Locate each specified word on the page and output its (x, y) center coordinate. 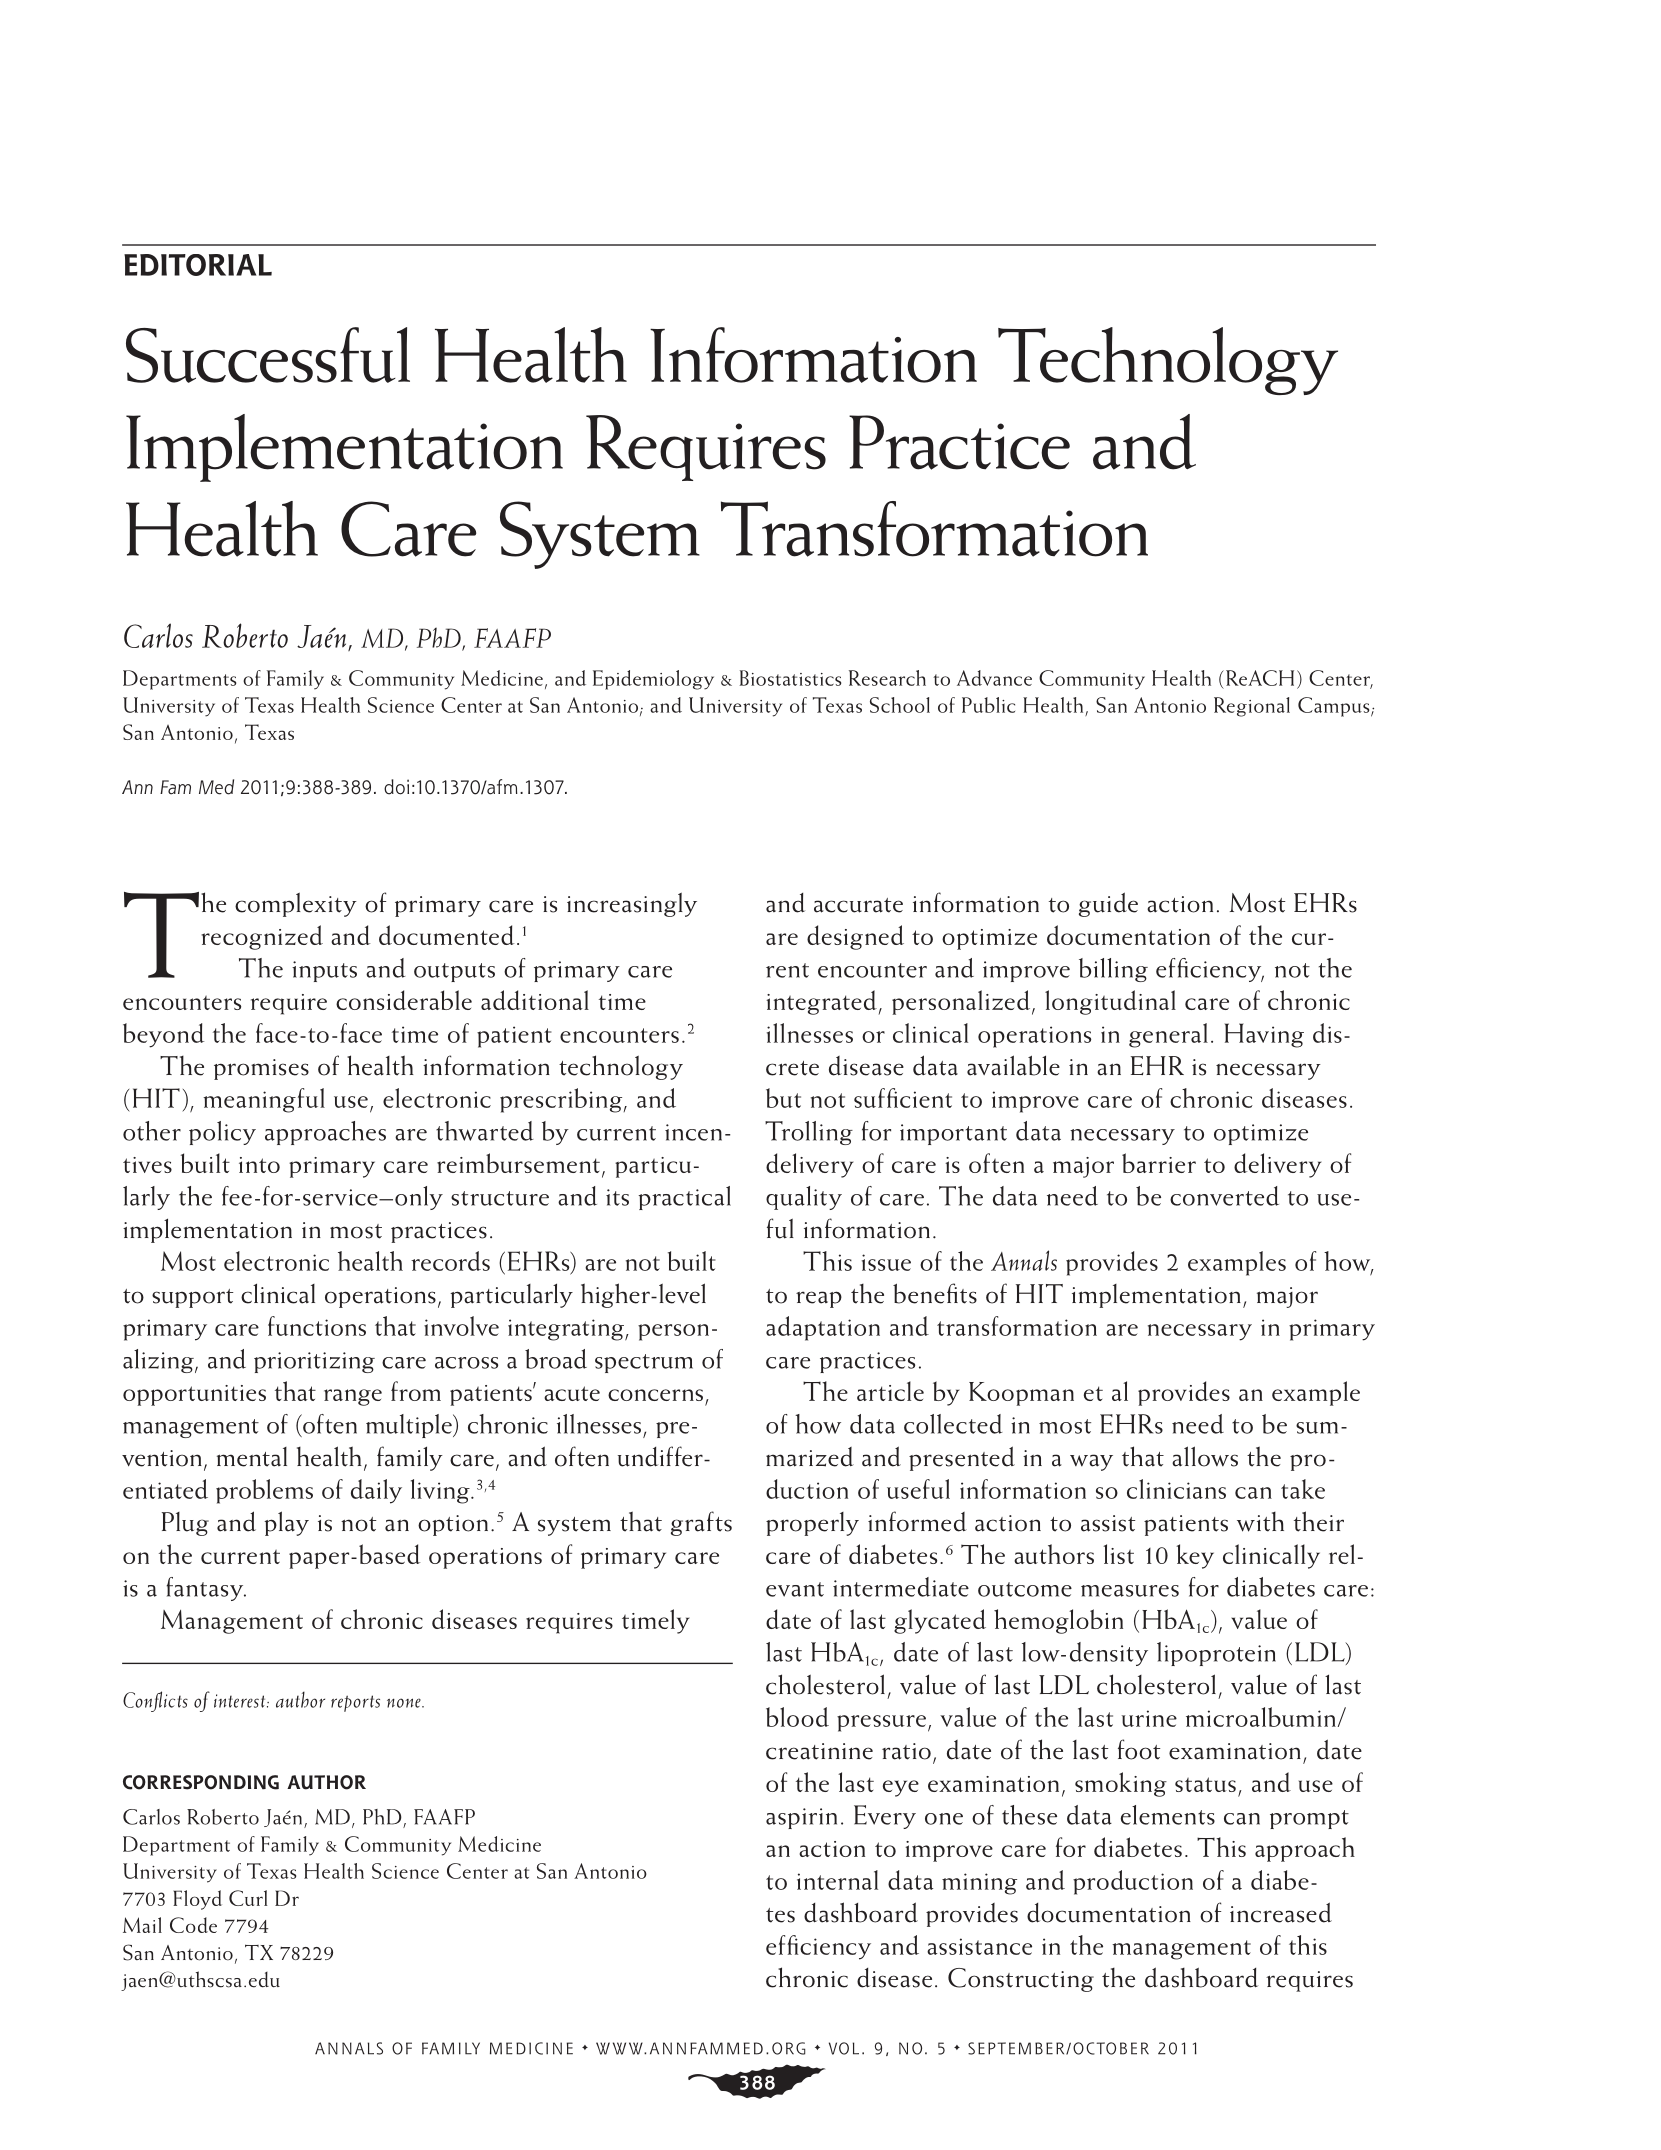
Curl (248, 1898)
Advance (994, 678)
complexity (296, 904)
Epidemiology (653, 680)
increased (1281, 1912)
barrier (1159, 1163)
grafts (701, 1523)
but (783, 1098)
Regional (1252, 707)
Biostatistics (790, 678)
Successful (268, 355)
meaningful (264, 1100)
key (1195, 1556)
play (286, 1523)
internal (837, 1880)
